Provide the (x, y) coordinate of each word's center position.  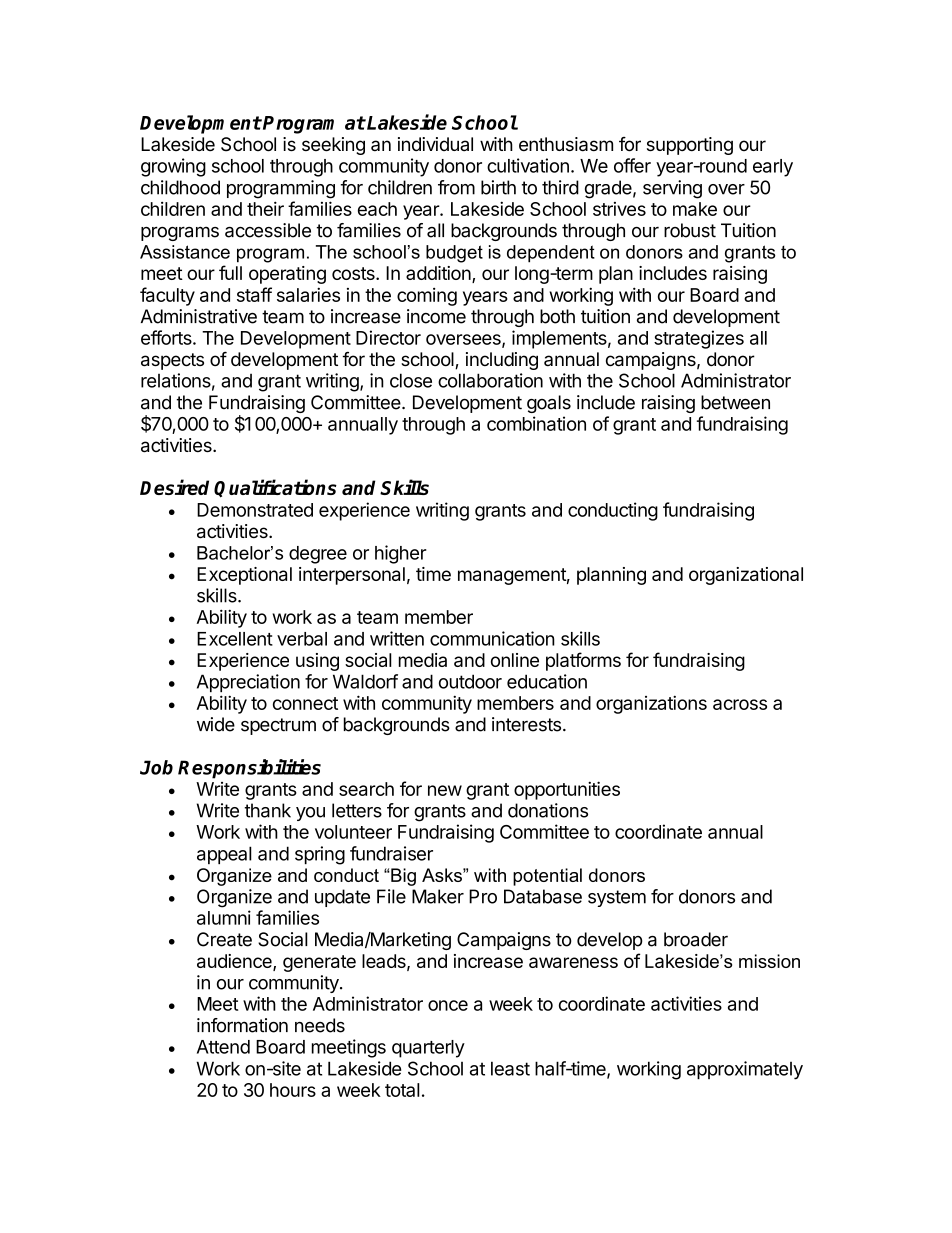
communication (492, 638)
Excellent (235, 639)
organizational (746, 576)
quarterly (428, 1049)
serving (672, 189)
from (456, 187)
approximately (745, 1070)
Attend (223, 1047)
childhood (180, 187)
